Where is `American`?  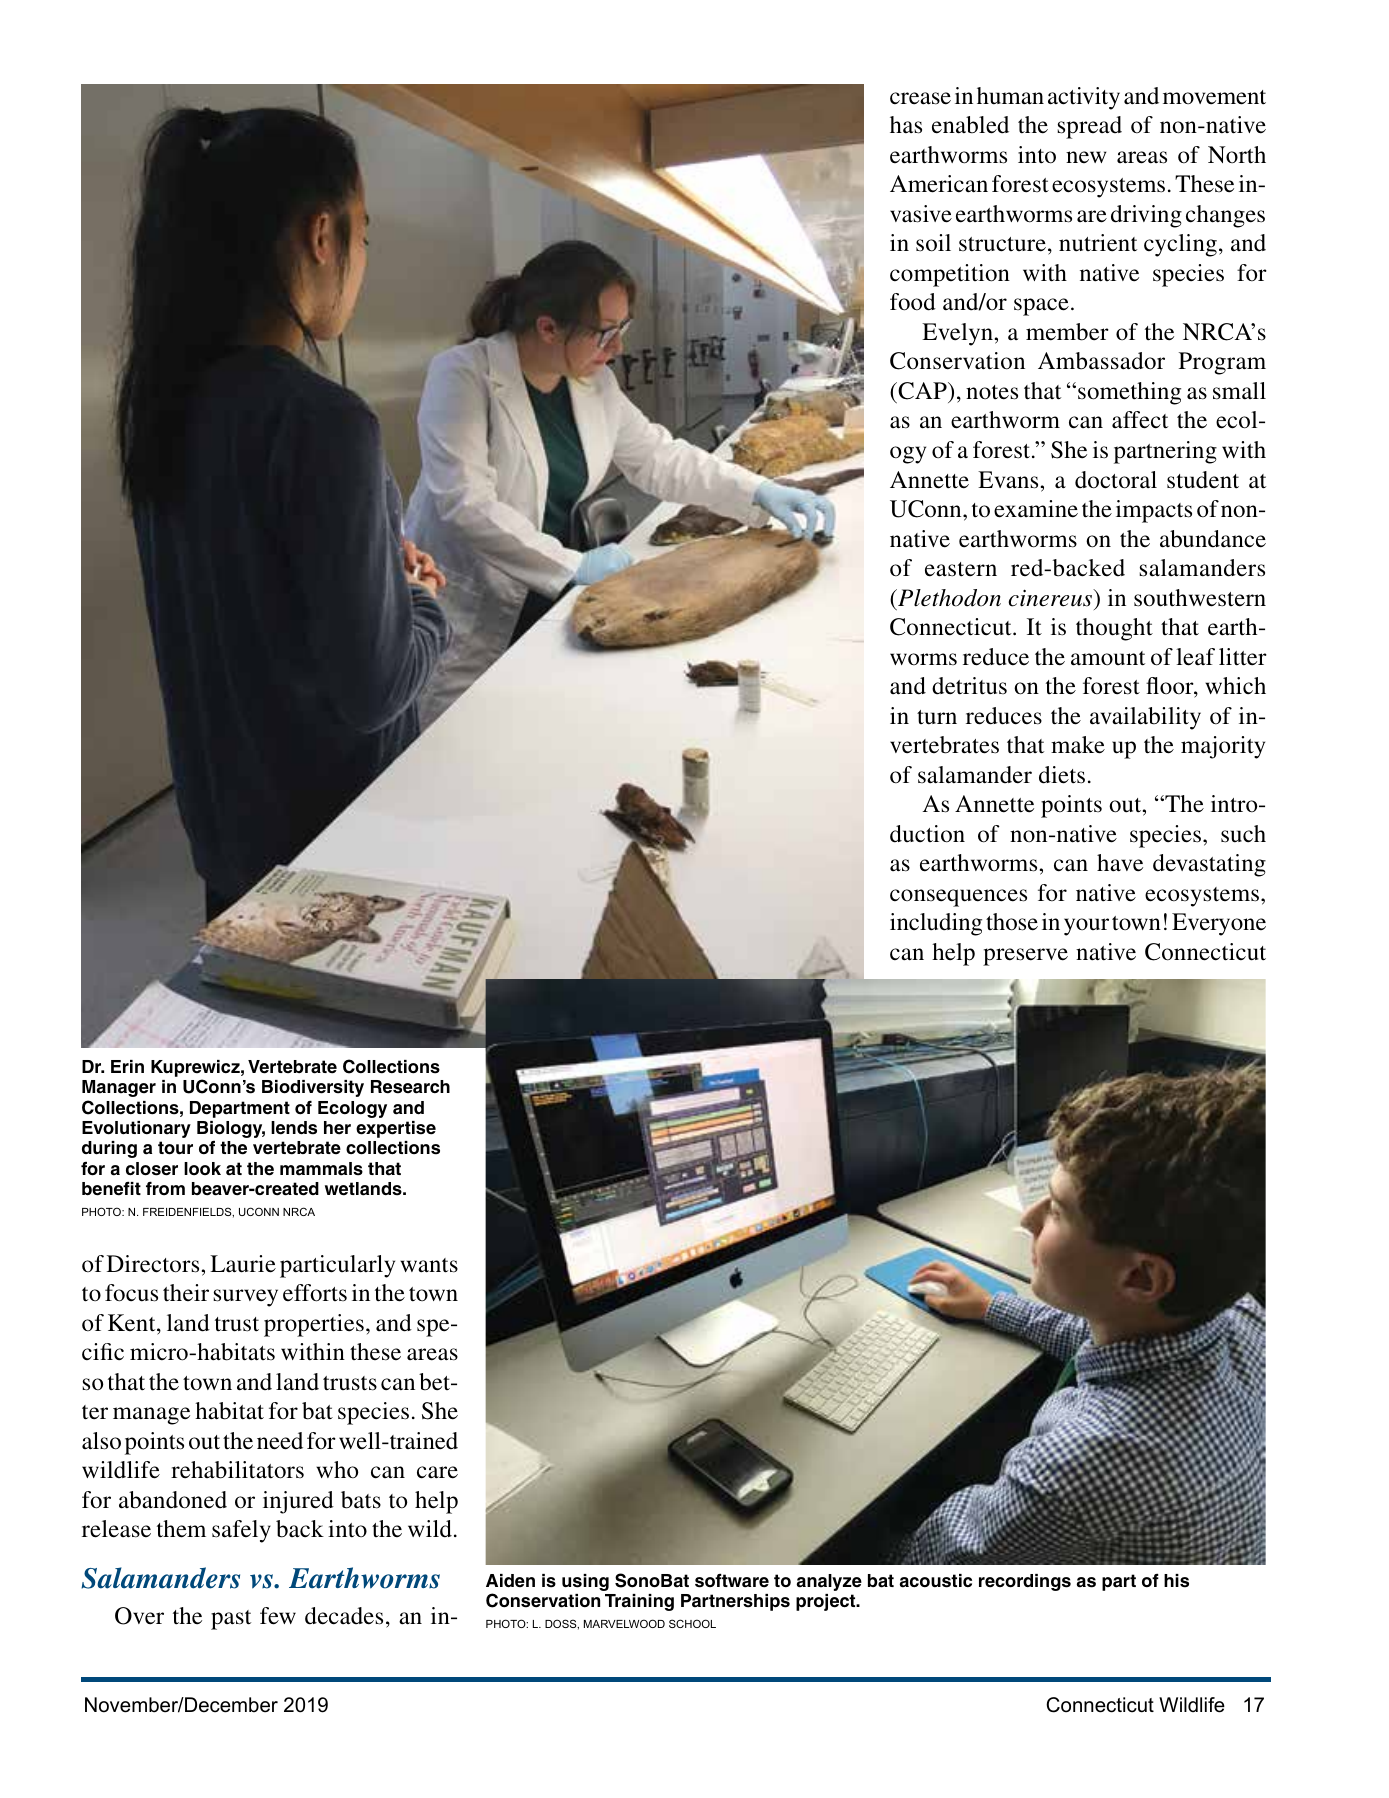 American is located at coordinates (939, 184).
